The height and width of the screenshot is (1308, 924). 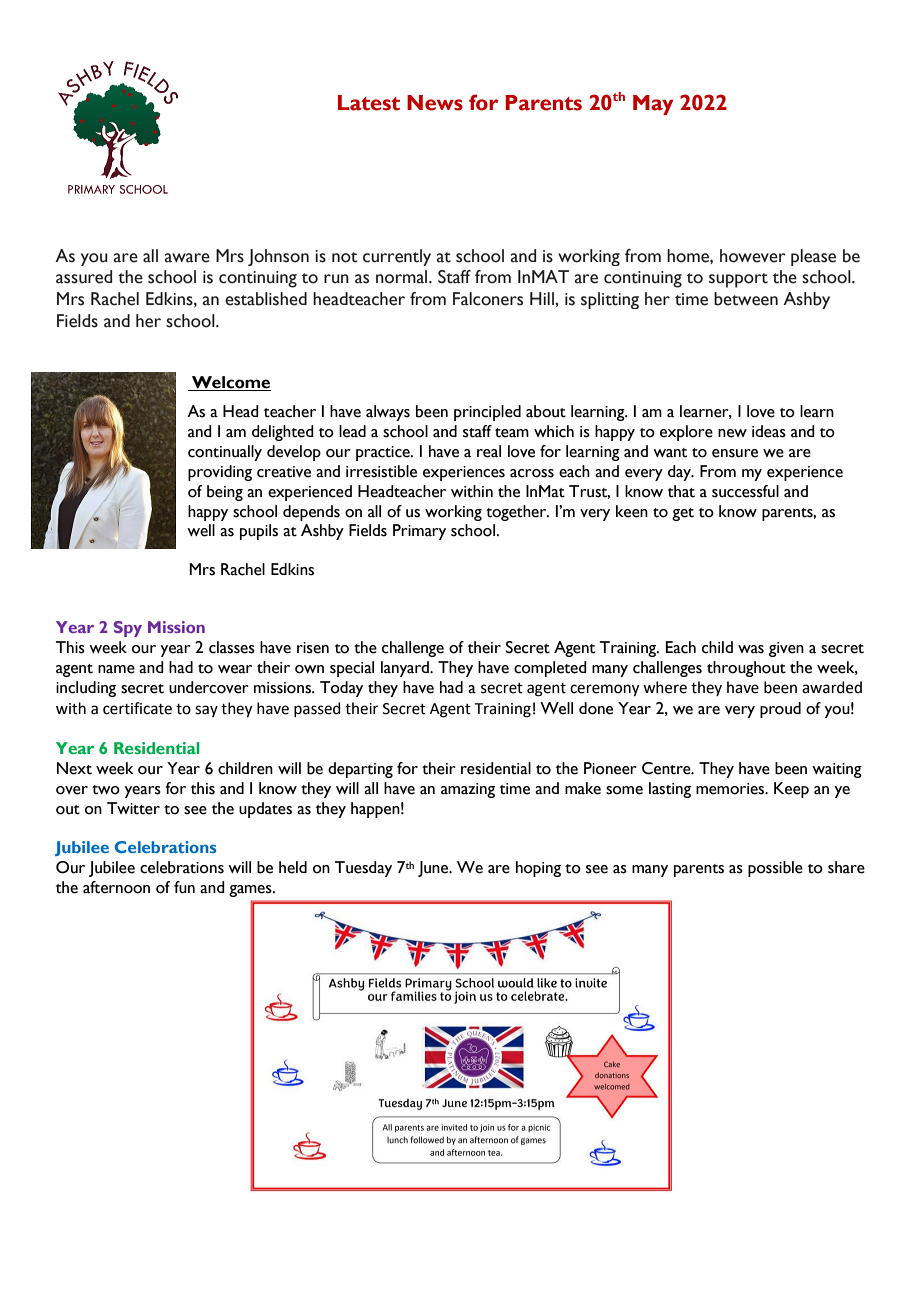 What do you see at coordinates (745, 491) in the screenshot?
I see `successful` at bounding box center [745, 491].
